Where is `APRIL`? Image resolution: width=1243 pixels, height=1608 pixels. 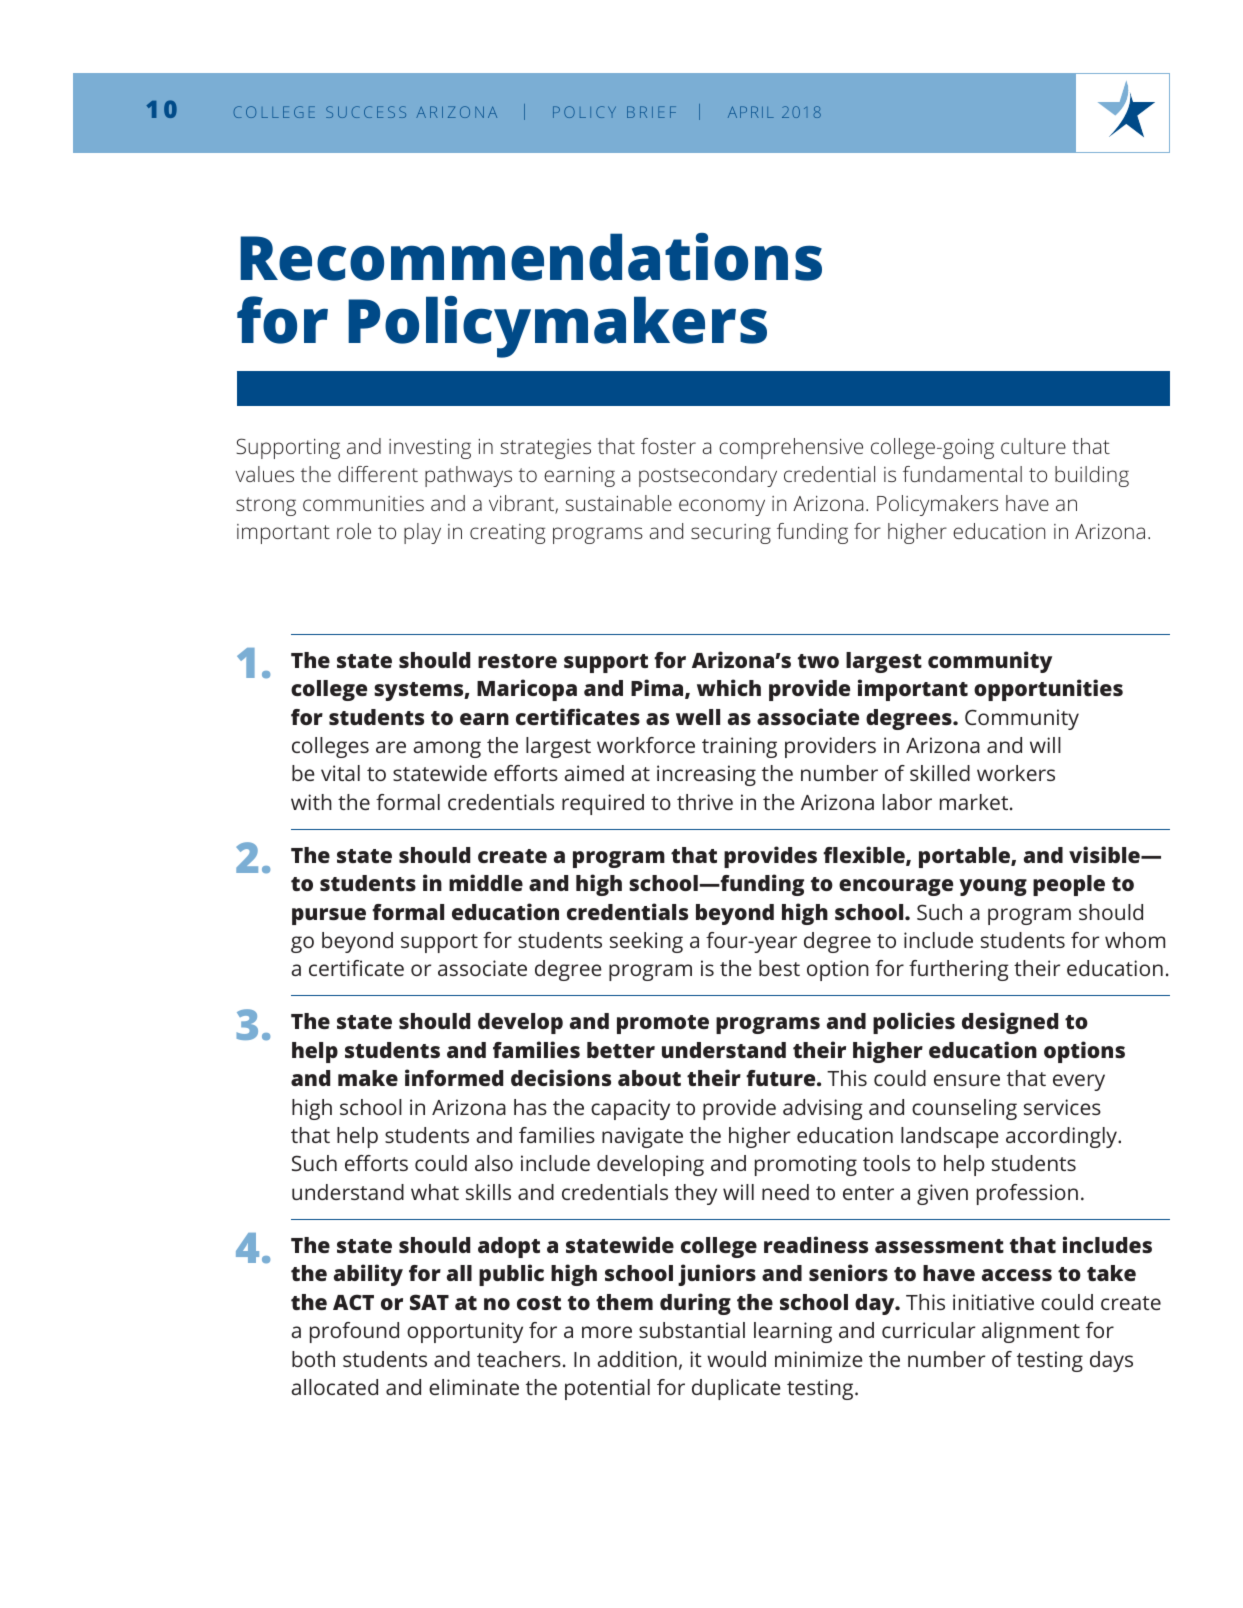 APRIL is located at coordinates (751, 112).
